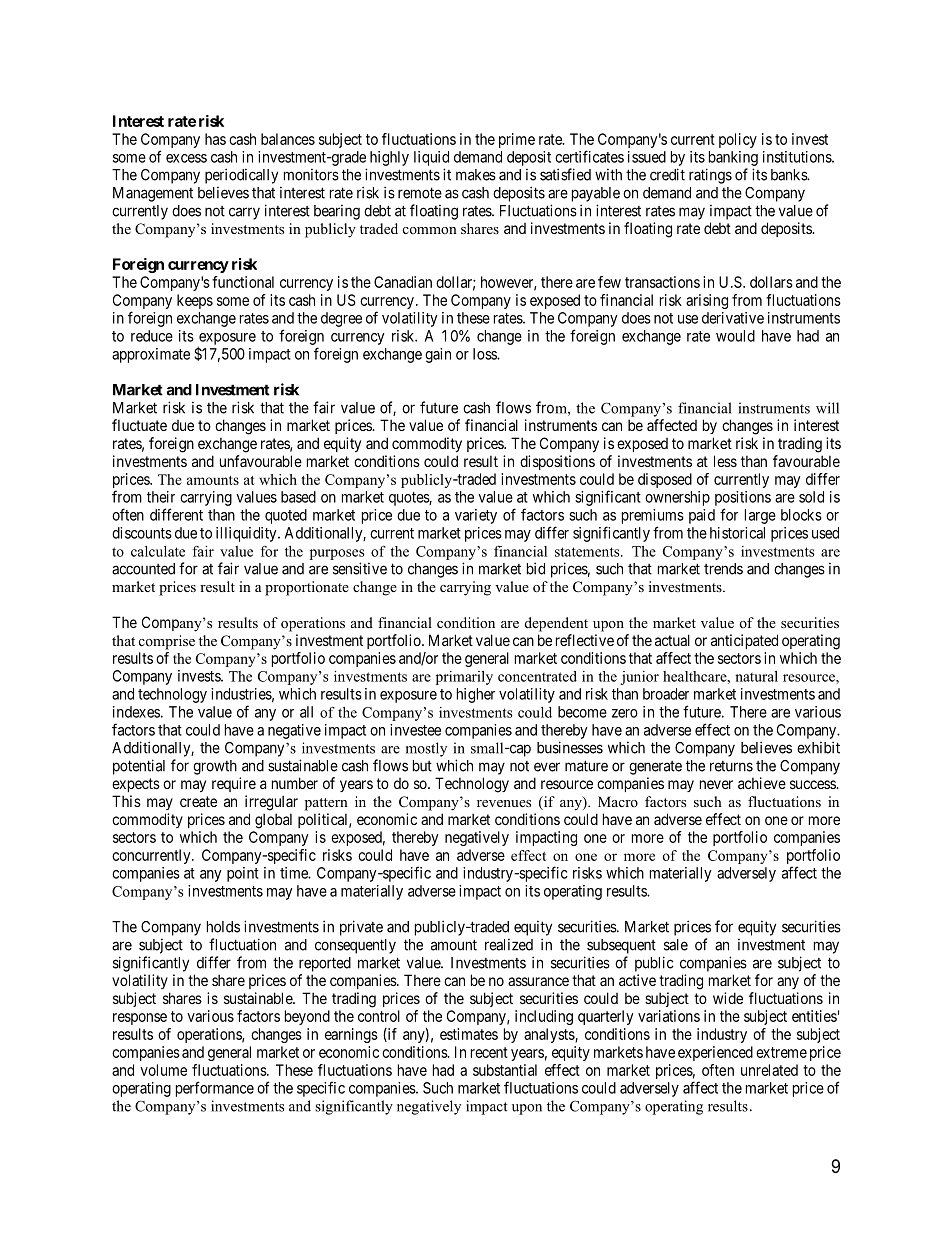 The height and width of the screenshot is (1233, 952). I want to click on comprise, so click(167, 642).
